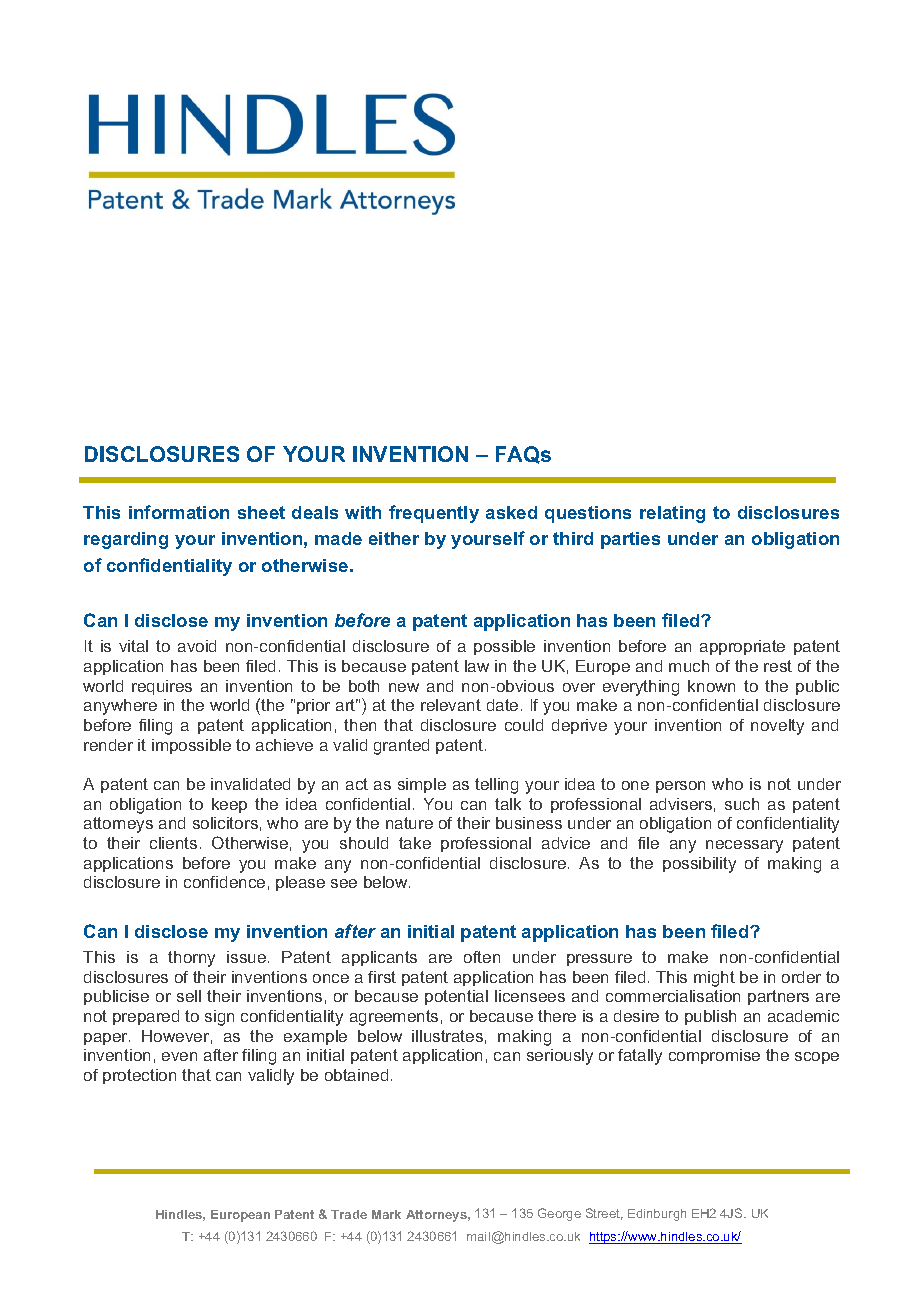  Describe the element at coordinates (173, 843) in the document. I see `clients` at that location.
